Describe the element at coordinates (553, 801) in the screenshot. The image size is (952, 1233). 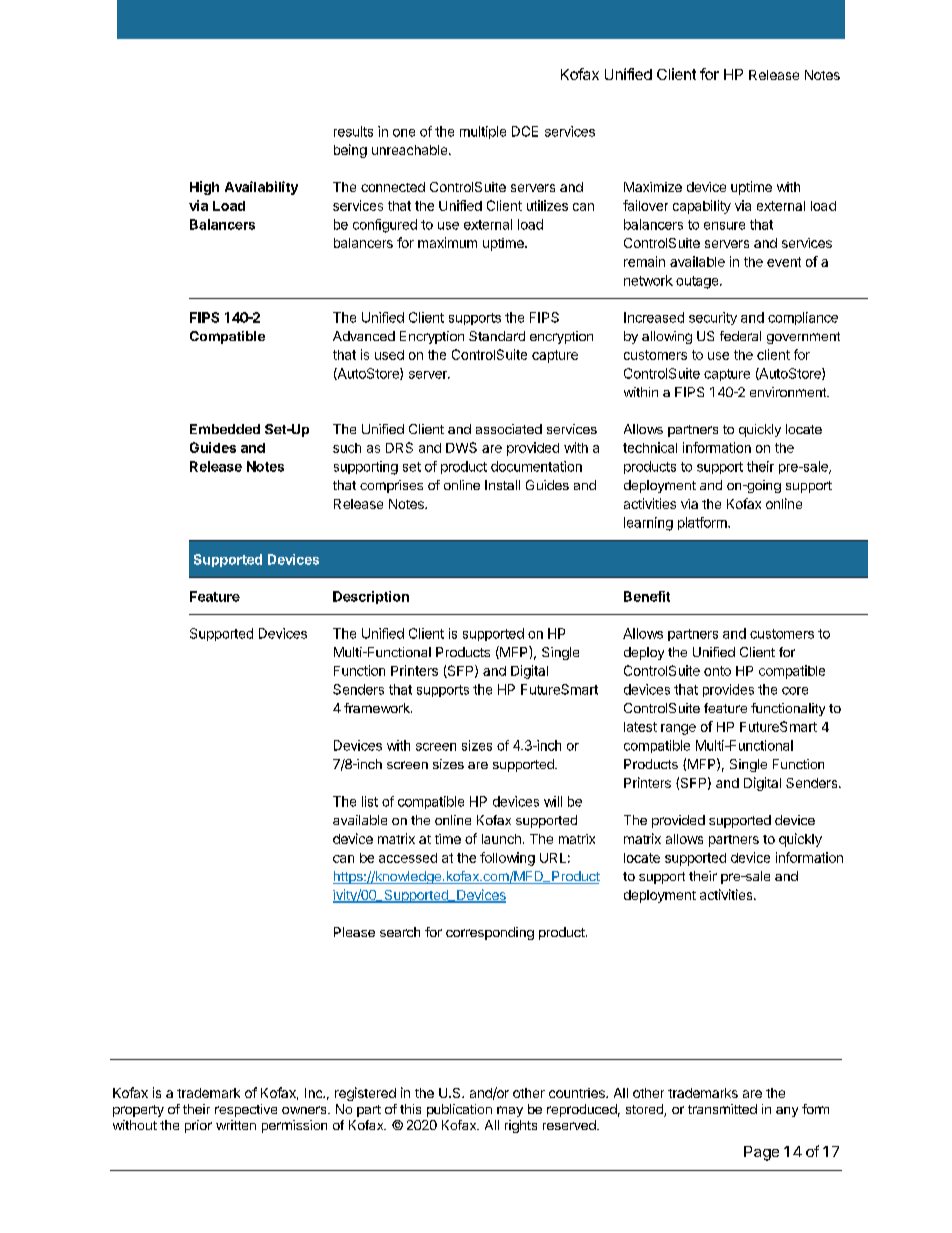
I see `will` at that location.
